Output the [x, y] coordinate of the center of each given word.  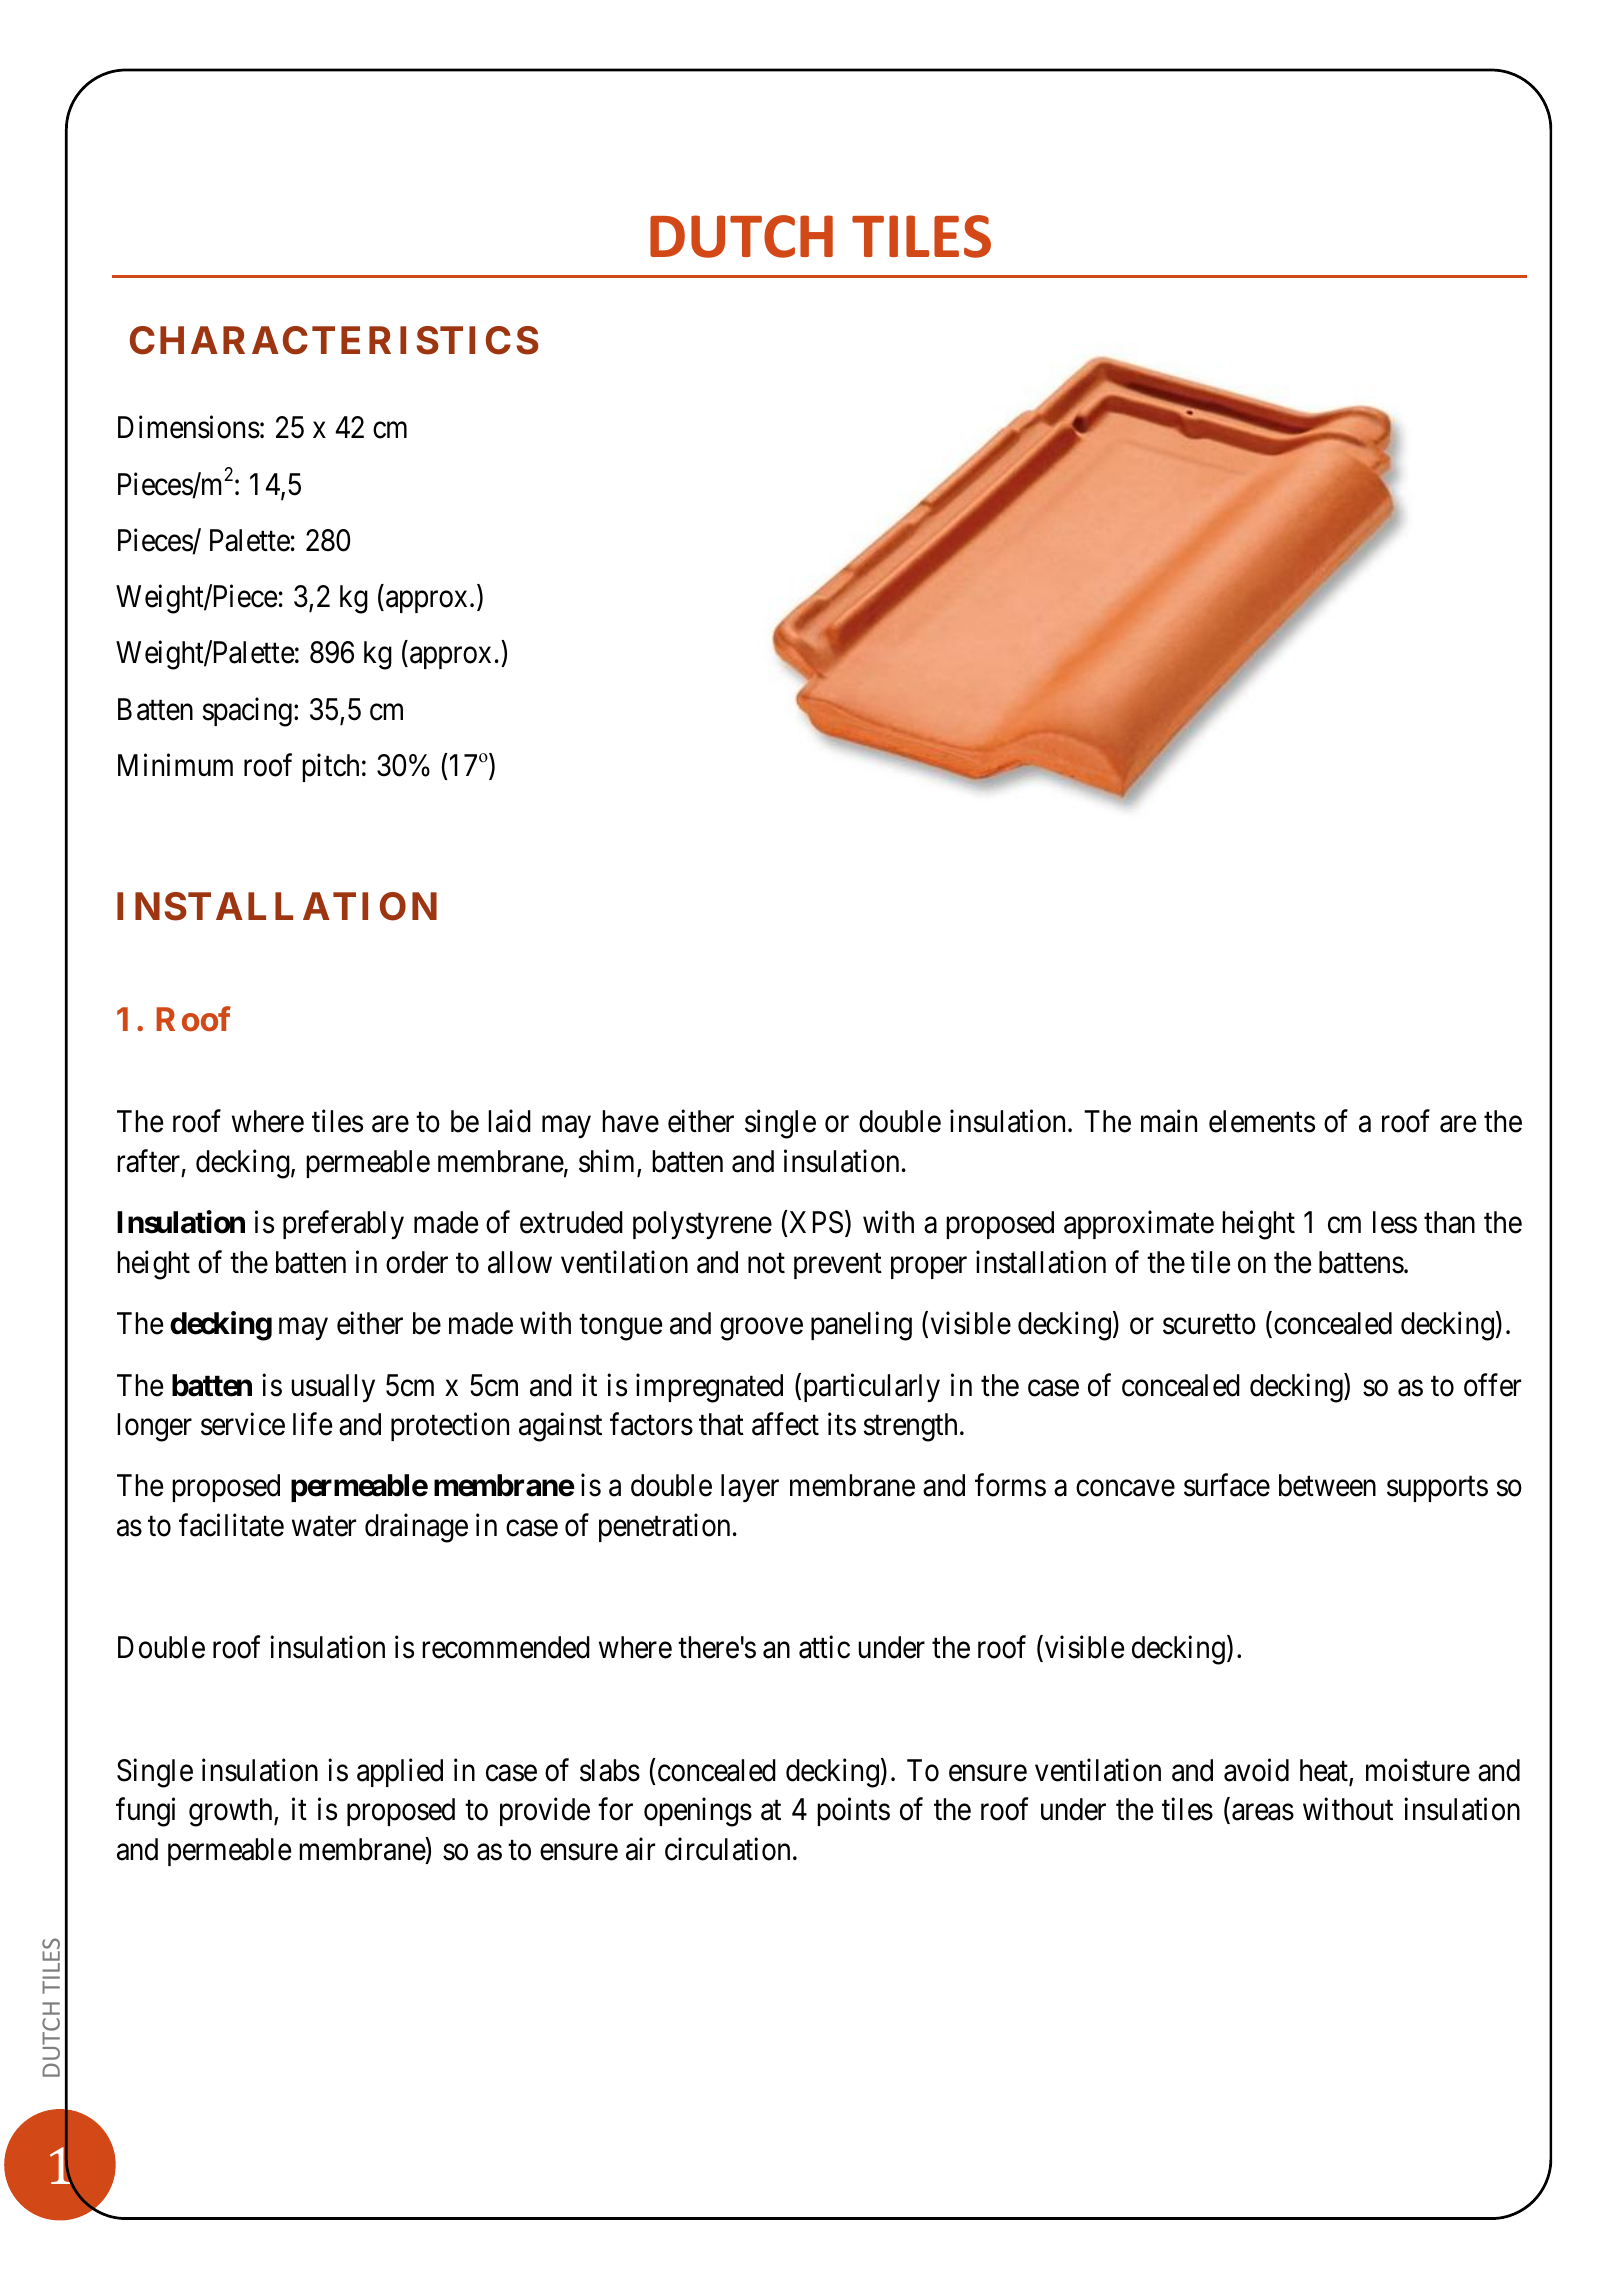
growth [232, 1812]
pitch [330, 767]
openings [698, 1812]
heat [1325, 1771]
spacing [247, 712]
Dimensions [189, 427]
